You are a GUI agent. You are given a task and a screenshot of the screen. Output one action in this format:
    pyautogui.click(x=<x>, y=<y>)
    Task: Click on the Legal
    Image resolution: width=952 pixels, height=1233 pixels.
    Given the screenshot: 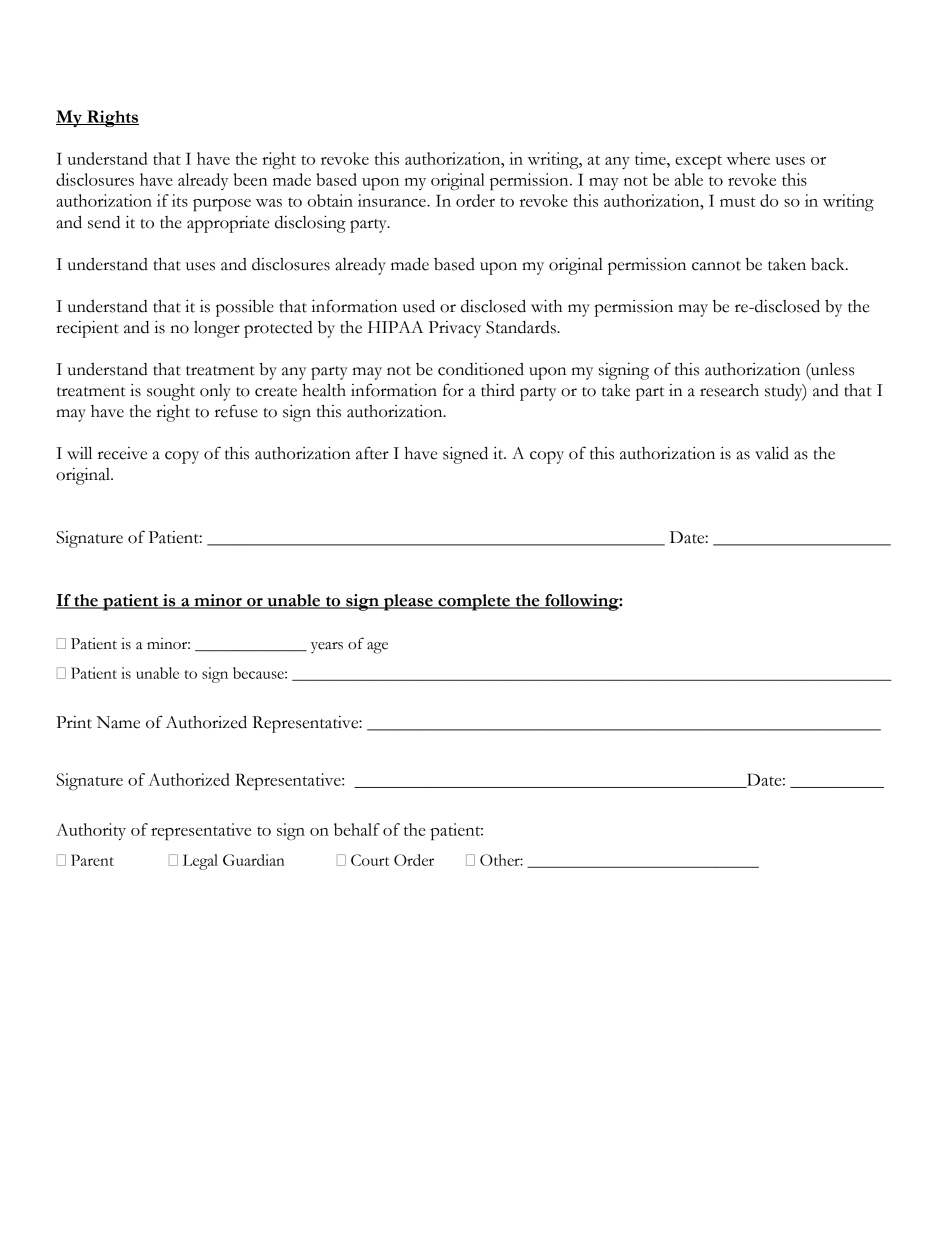 What is the action you would take?
    pyautogui.click(x=200, y=862)
